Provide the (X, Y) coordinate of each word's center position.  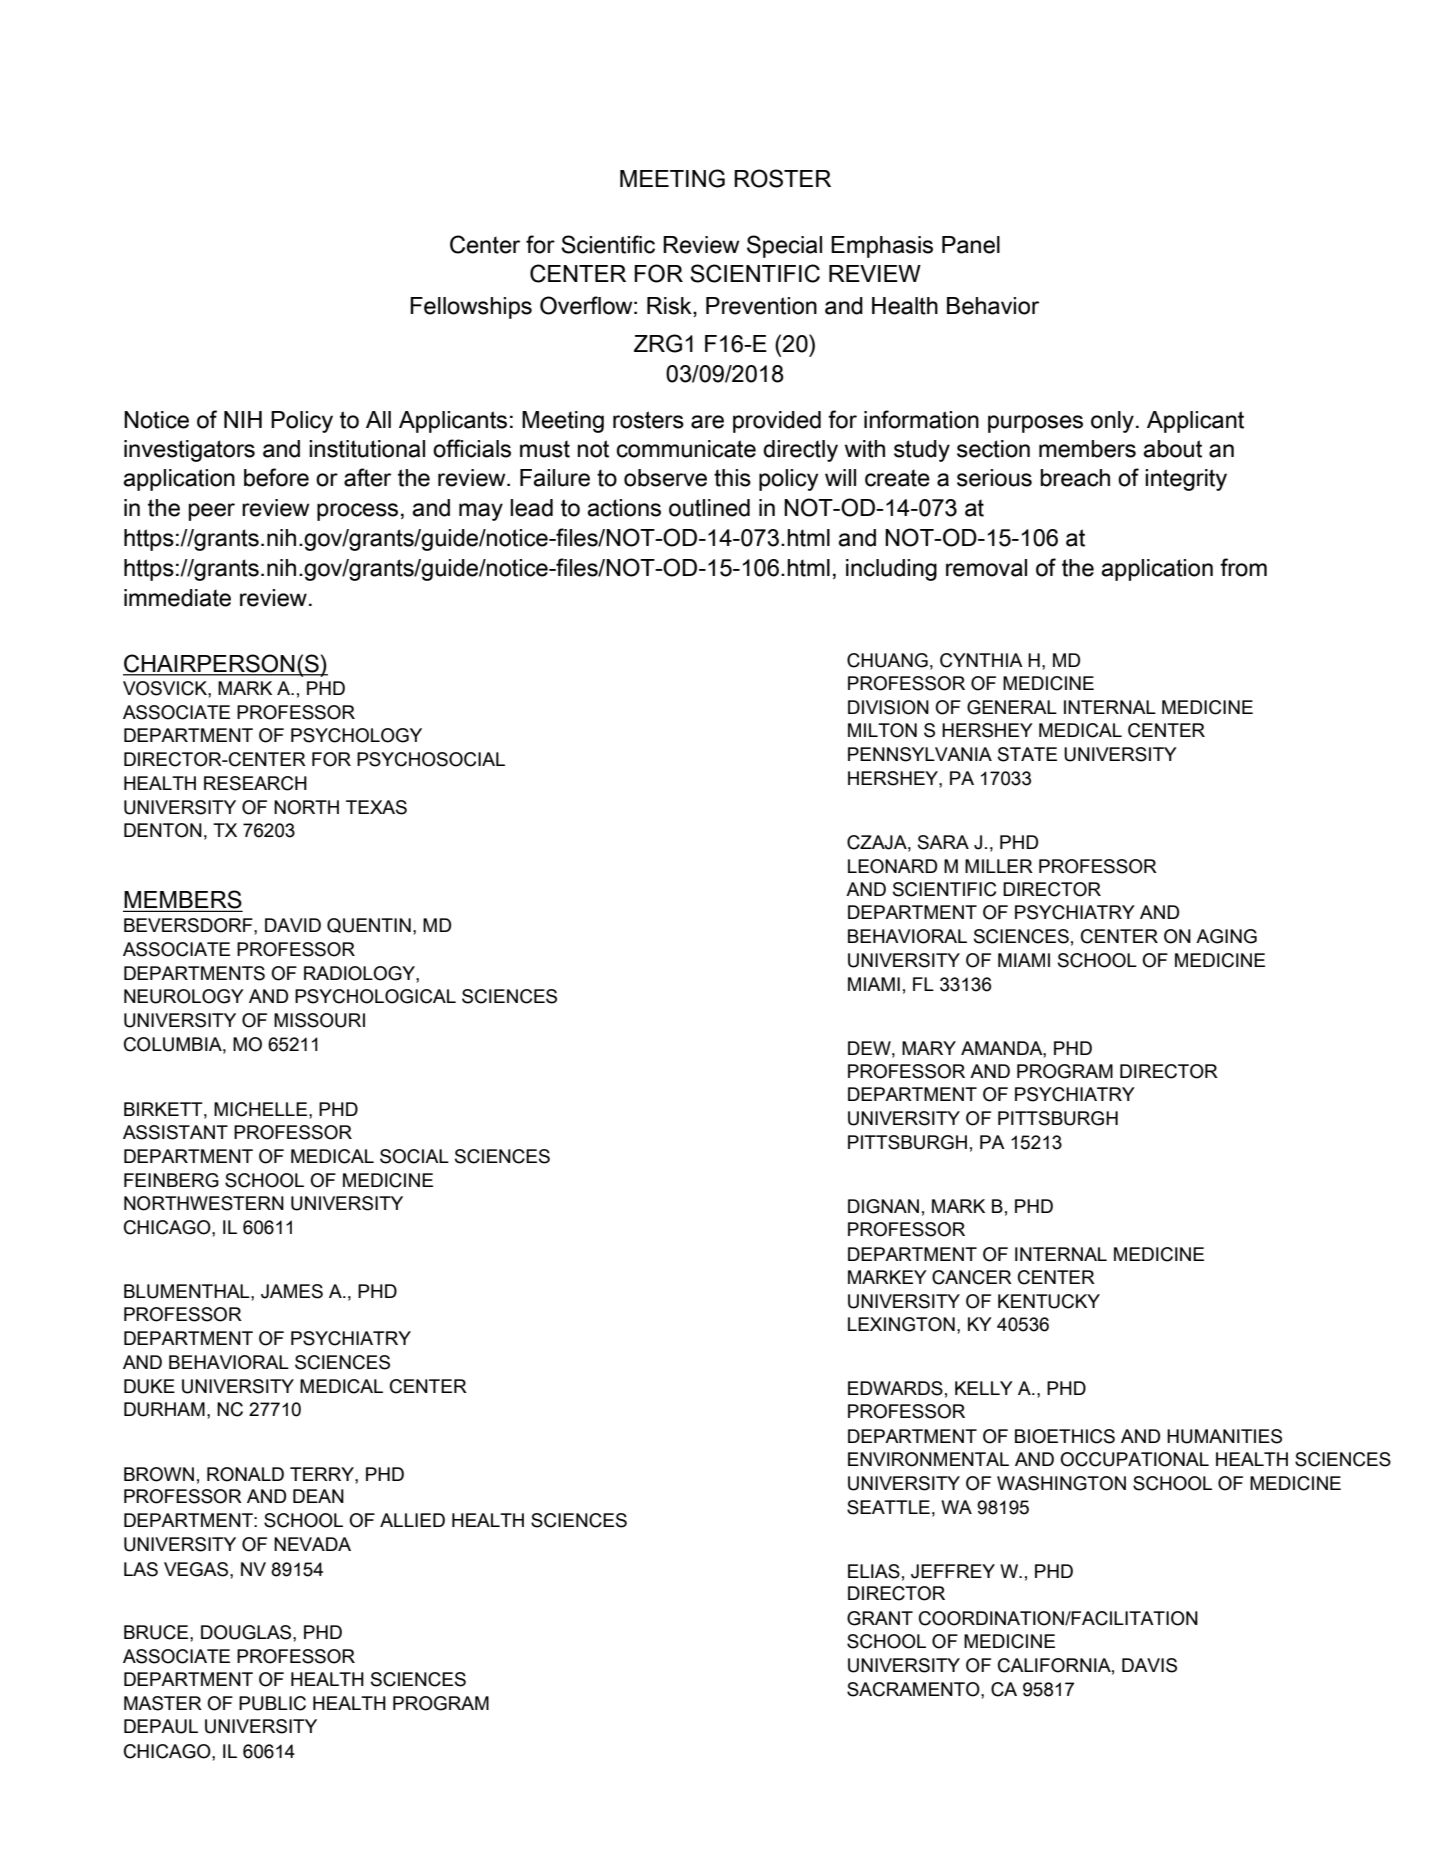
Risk (670, 307)
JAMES (292, 1291)
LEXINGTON (901, 1324)
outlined (709, 508)
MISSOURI (319, 1020)
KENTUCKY (1049, 1301)
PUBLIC (272, 1703)
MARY (929, 1048)
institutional (367, 449)
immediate (177, 598)
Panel (971, 245)
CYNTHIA (981, 660)
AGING (1226, 936)
